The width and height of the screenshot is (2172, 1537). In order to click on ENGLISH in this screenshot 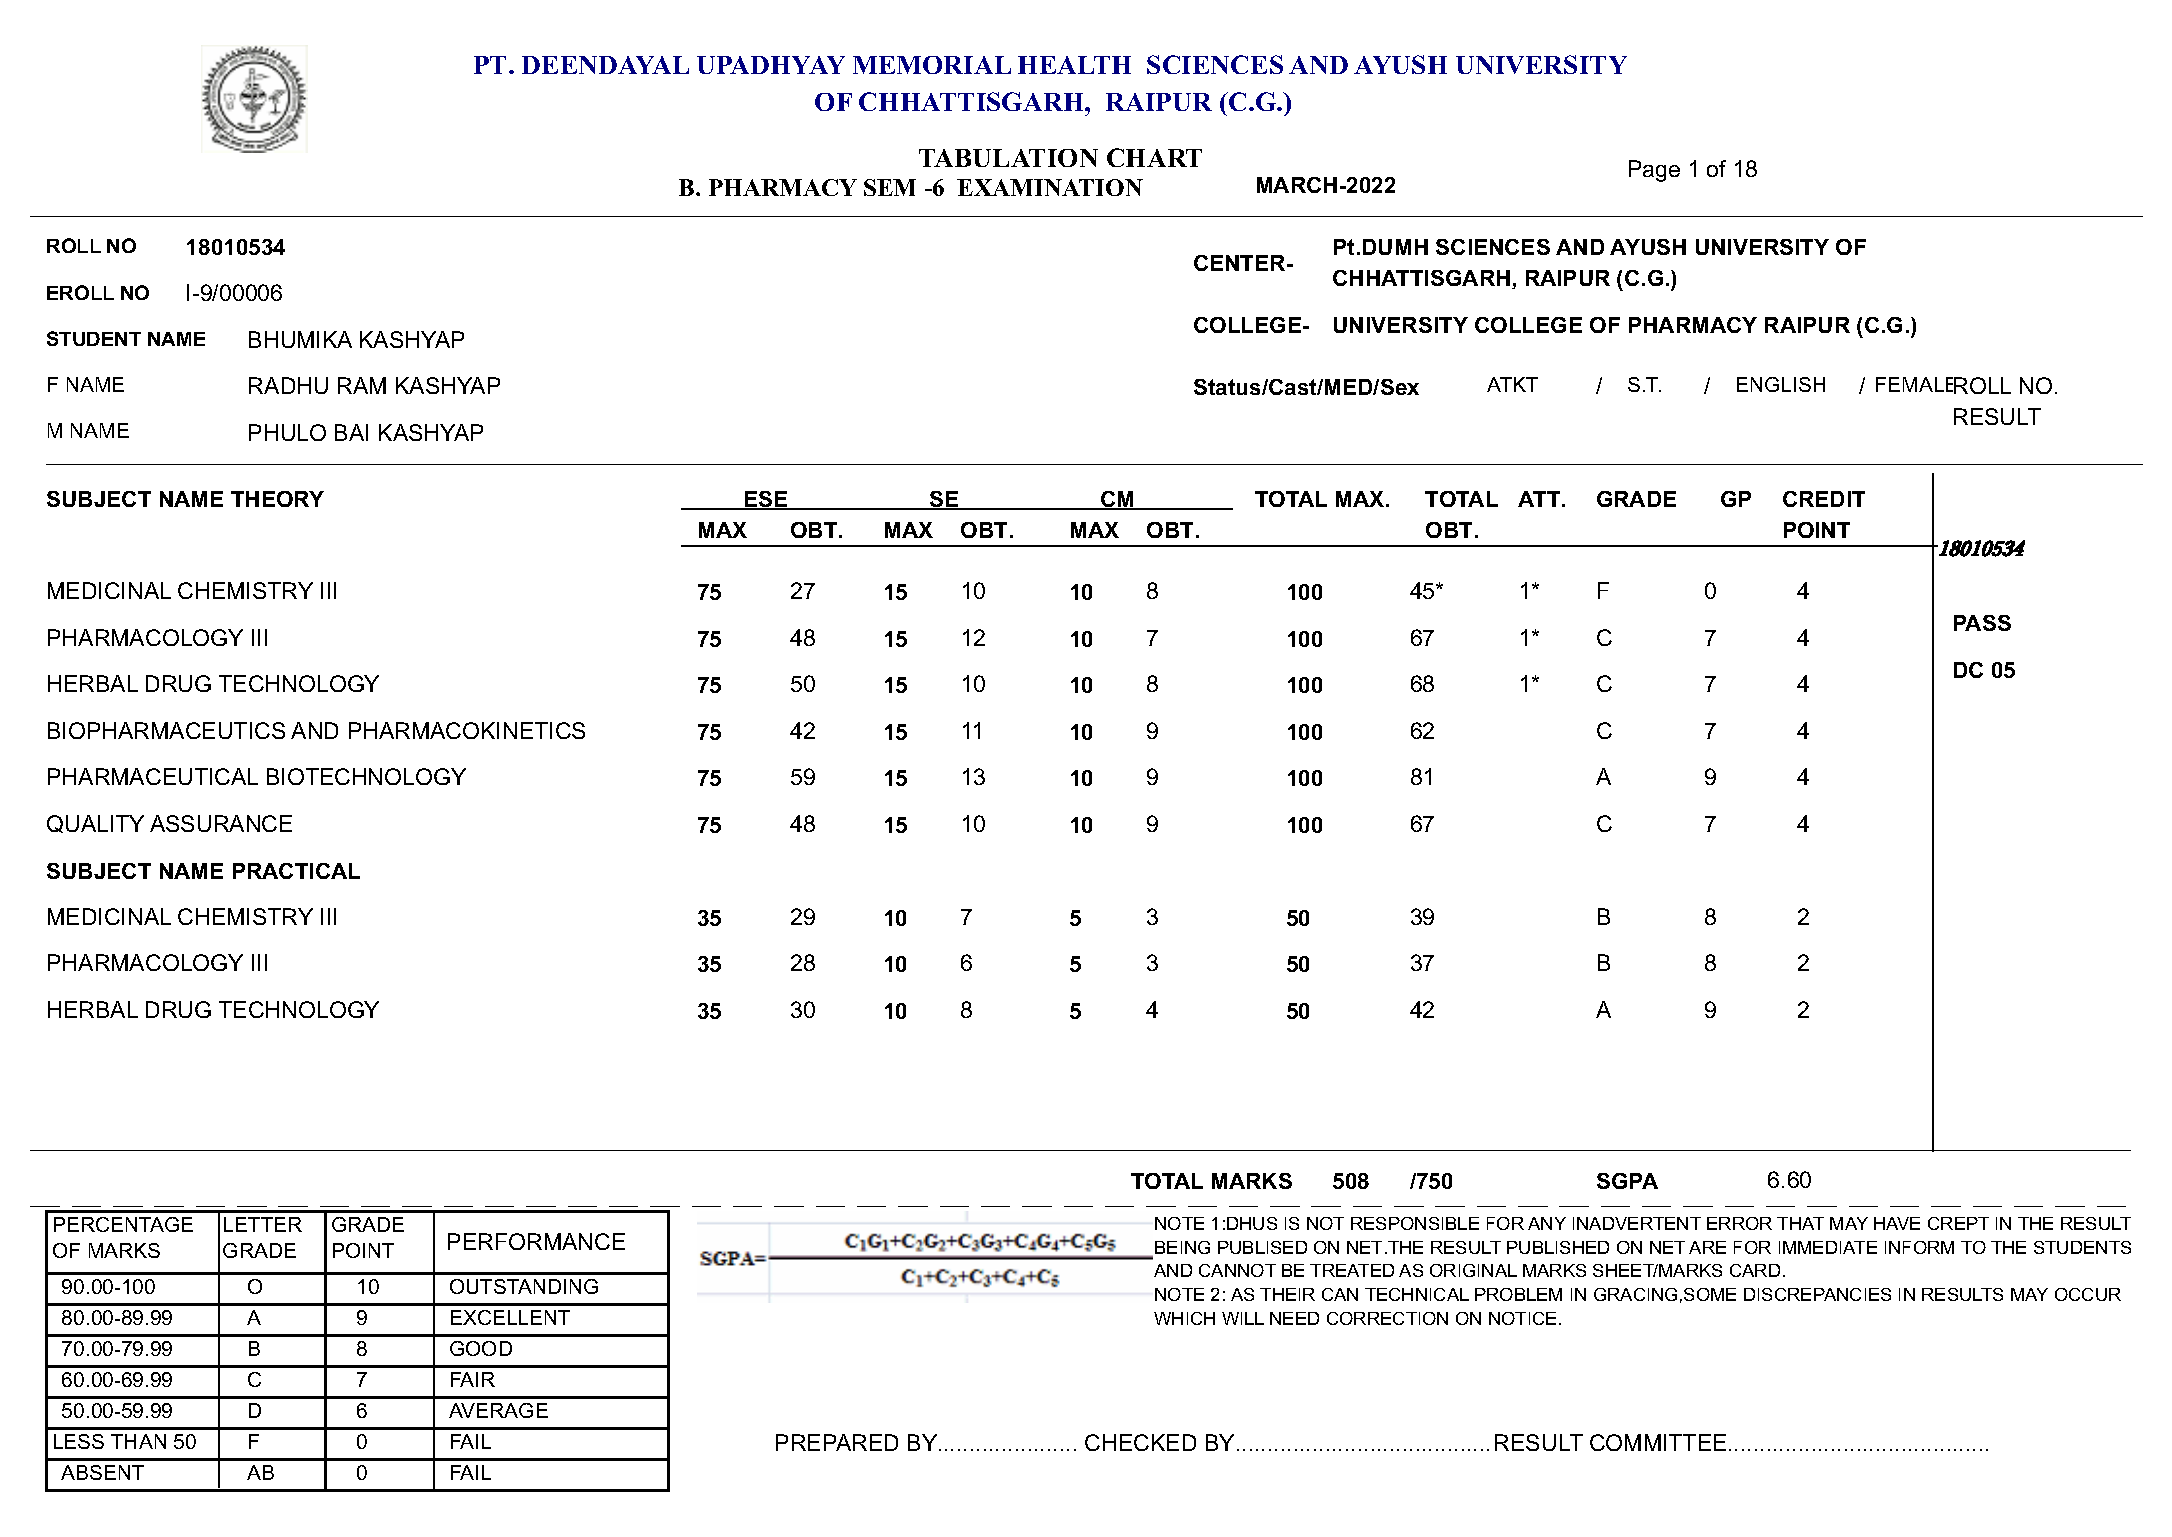, I will do `click(1781, 384)`.
